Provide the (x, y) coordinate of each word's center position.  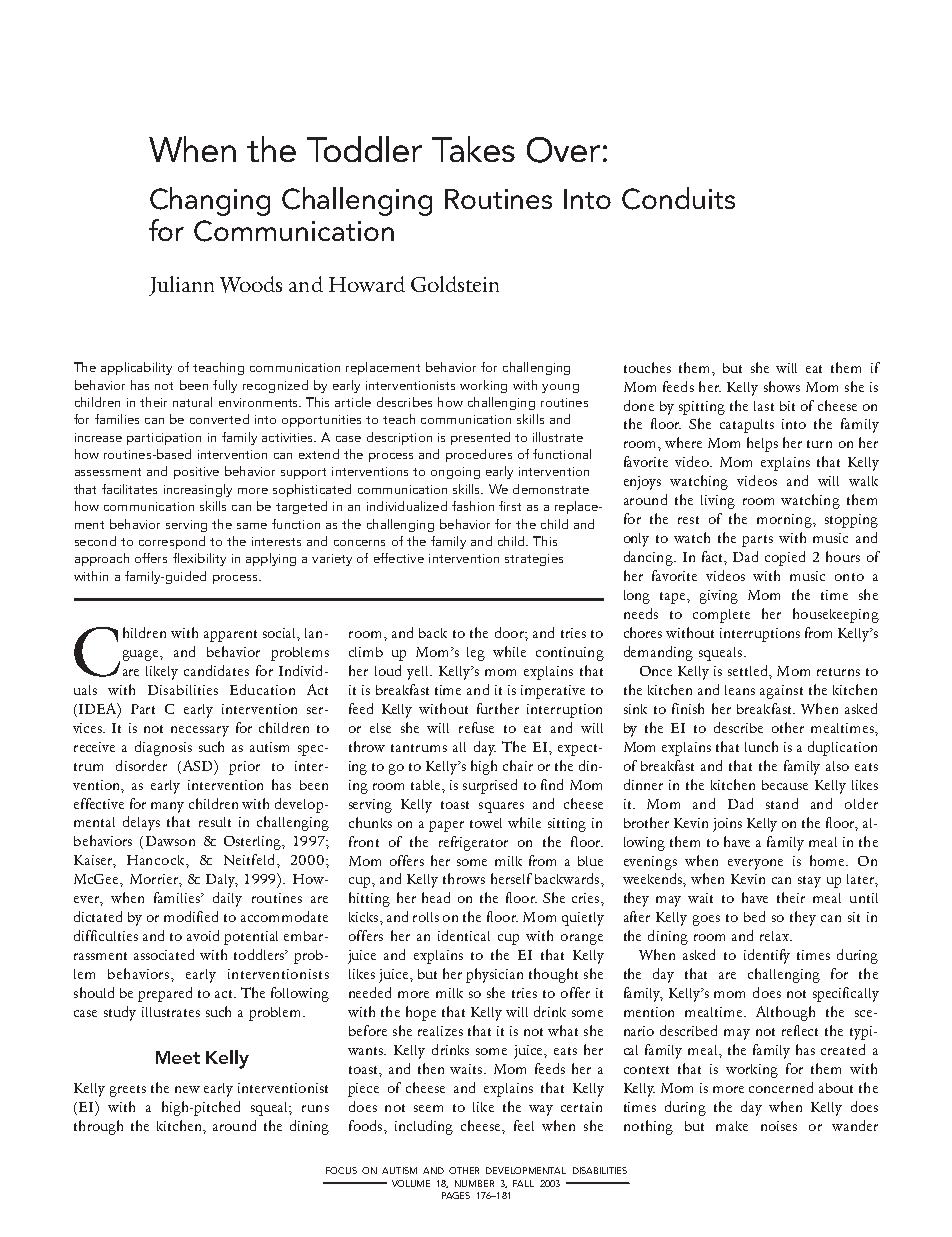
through (98, 1127)
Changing (210, 201)
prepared (165, 994)
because (785, 785)
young (560, 388)
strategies (534, 560)
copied (785, 558)
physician (494, 975)
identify (767, 956)
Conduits (678, 198)
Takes (473, 149)
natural (192, 402)
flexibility (199, 559)
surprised (490, 786)
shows (782, 386)
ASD (197, 765)
